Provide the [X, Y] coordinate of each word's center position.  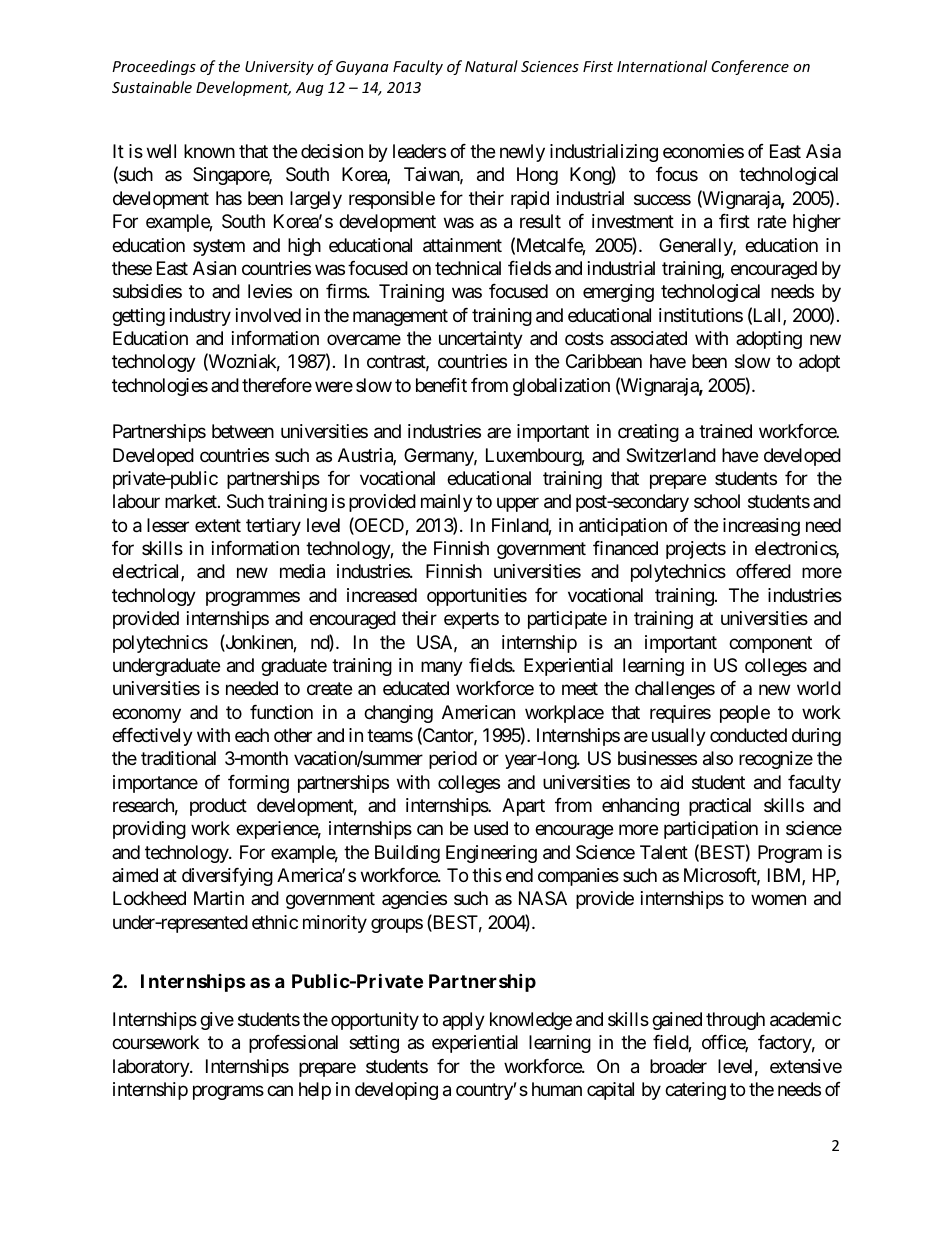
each [252, 735]
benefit [441, 385]
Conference [750, 67]
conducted [748, 735]
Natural [491, 66]
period [453, 760]
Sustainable [152, 87]
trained [725, 431]
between [243, 431]
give [217, 1021]
